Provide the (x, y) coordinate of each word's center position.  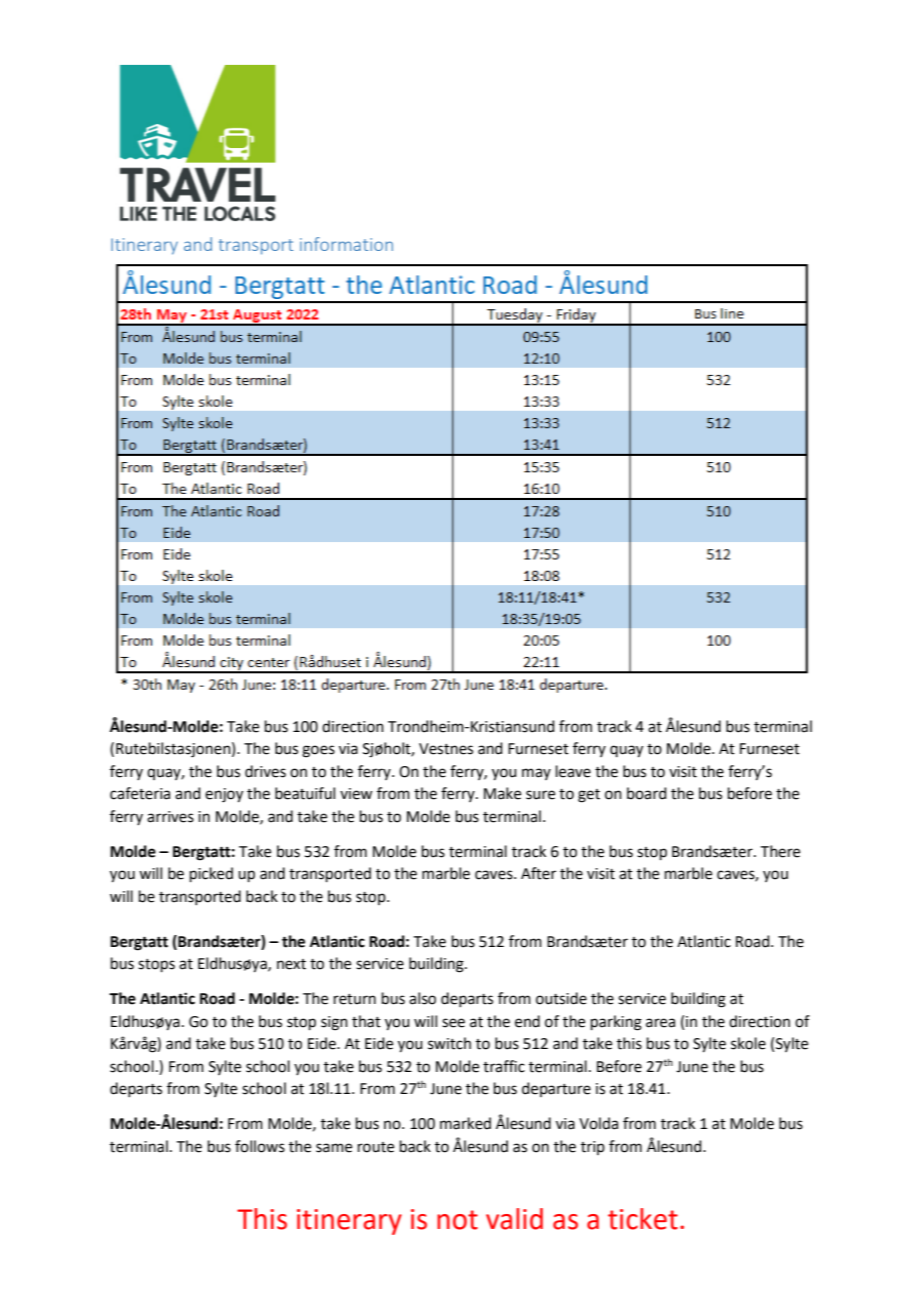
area (660, 1023)
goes (318, 751)
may (536, 774)
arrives (170, 817)
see (453, 1023)
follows (260, 1146)
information (346, 244)
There (780, 851)
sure (540, 795)
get (589, 796)
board (647, 793)
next (291, 964)
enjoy (224, 795)
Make (502, 793)
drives (265, 771)
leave (573, 771)
